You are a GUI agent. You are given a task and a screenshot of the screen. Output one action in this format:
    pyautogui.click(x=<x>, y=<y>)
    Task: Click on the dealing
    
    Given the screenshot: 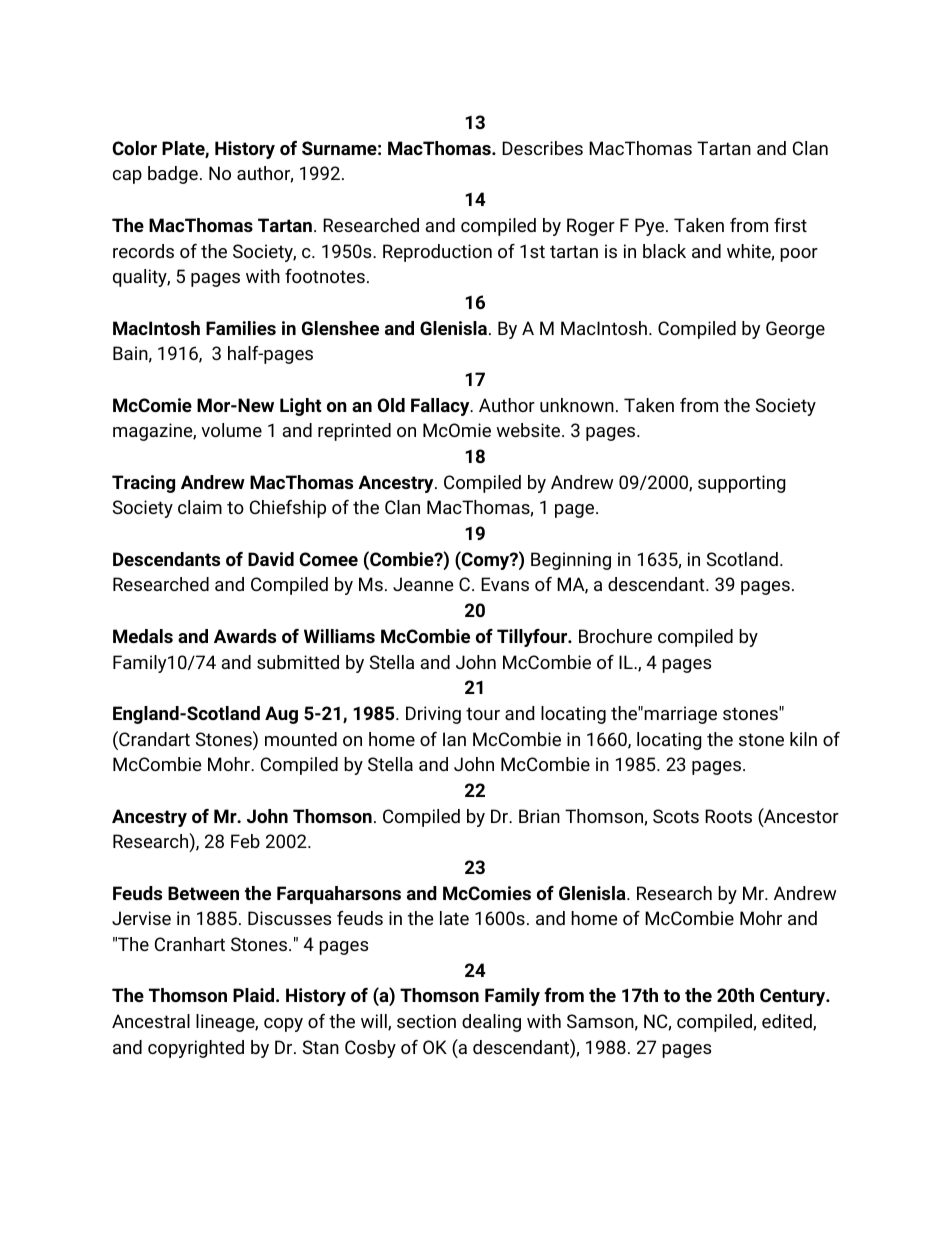 What is the action you would take?
    pyautogui.click(x=491, y=1023)
